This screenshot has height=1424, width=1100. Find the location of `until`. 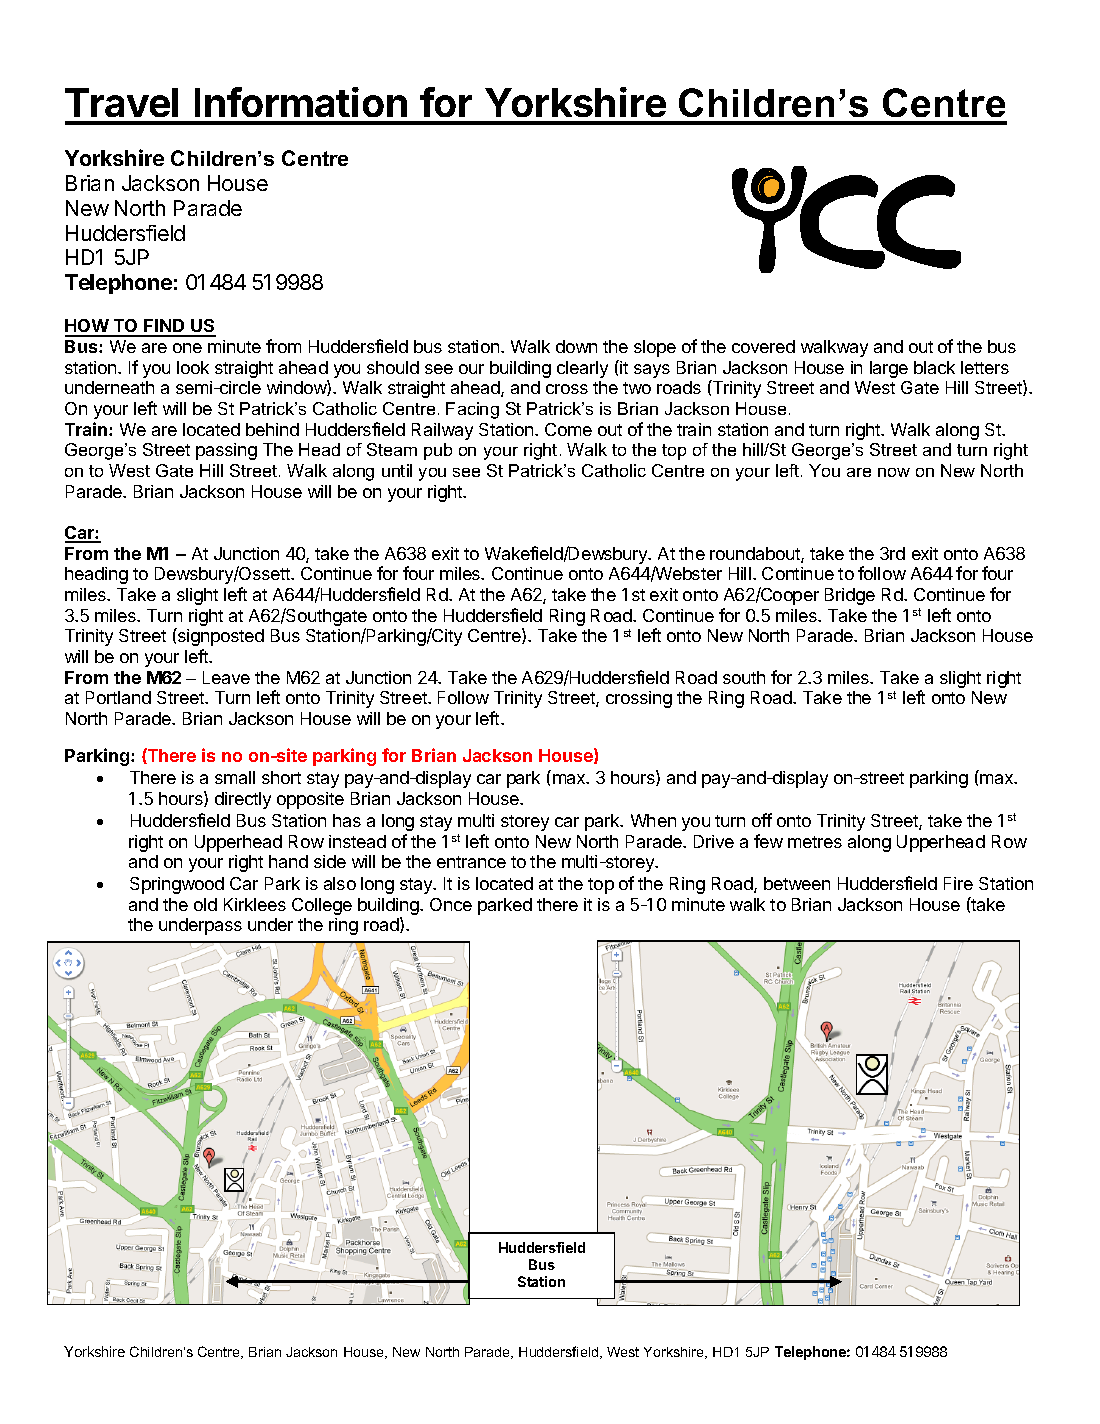

until is located at coordinates (397, 470).
